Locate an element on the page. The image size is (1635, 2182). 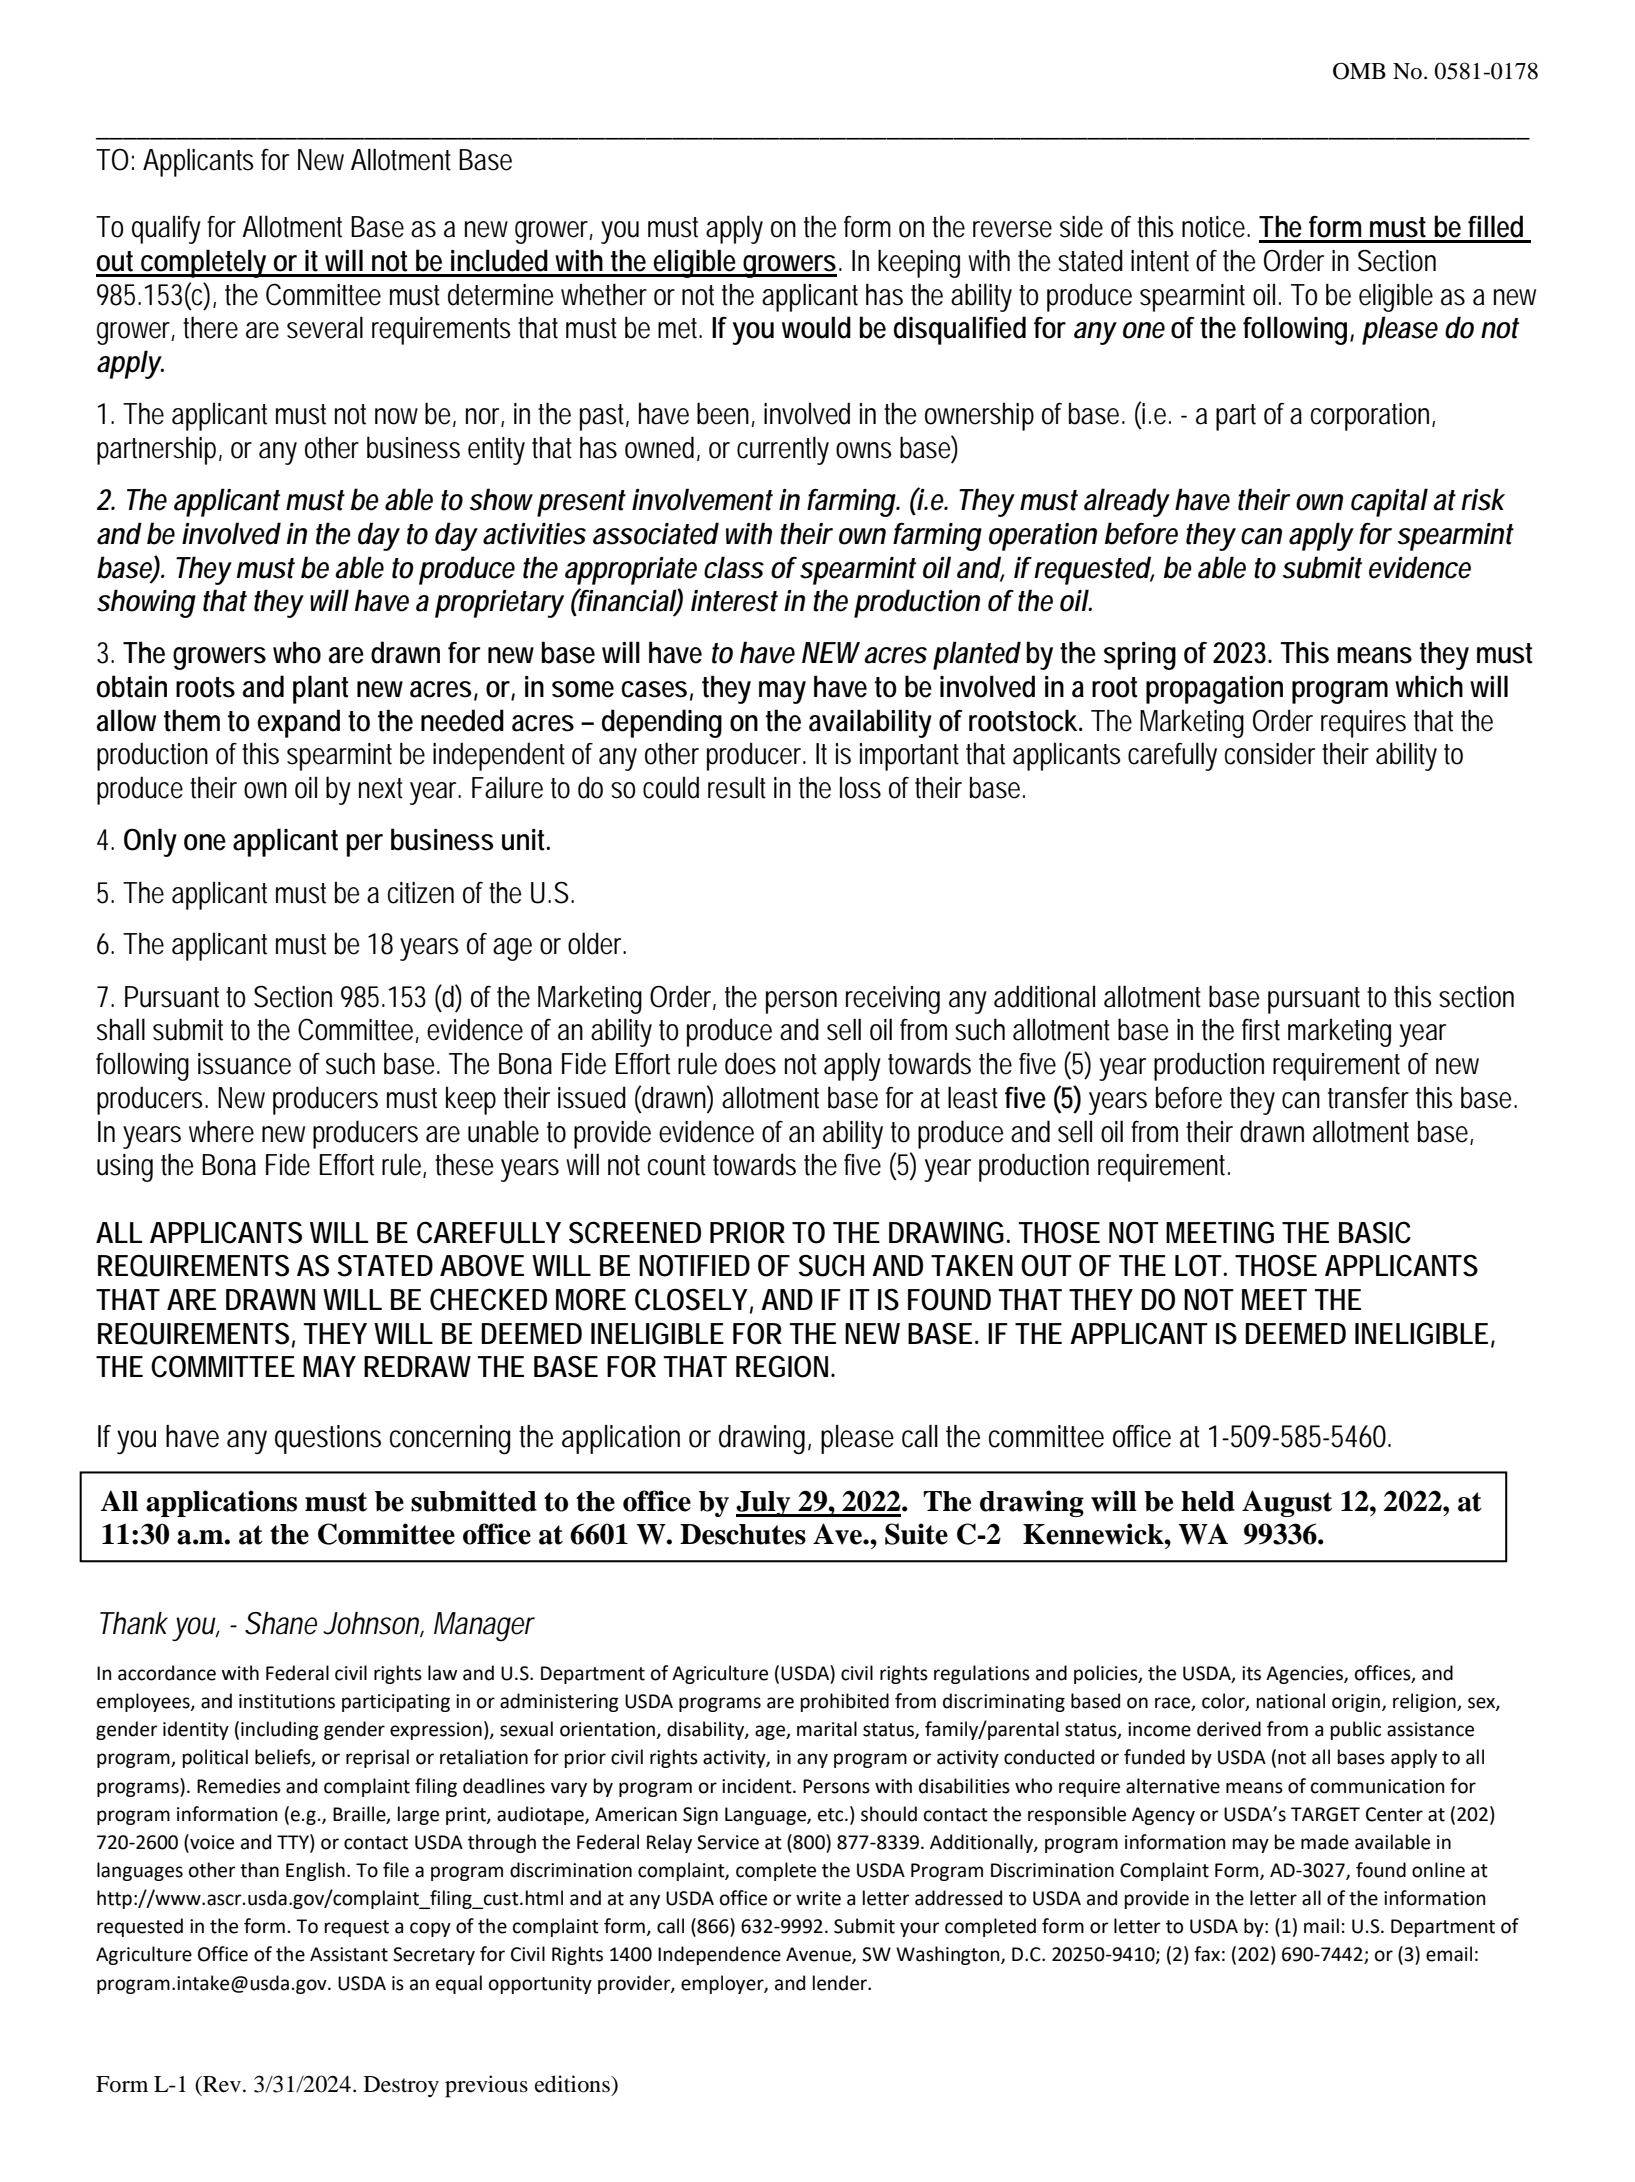
reverse is located at coordinates (1012, 229).
